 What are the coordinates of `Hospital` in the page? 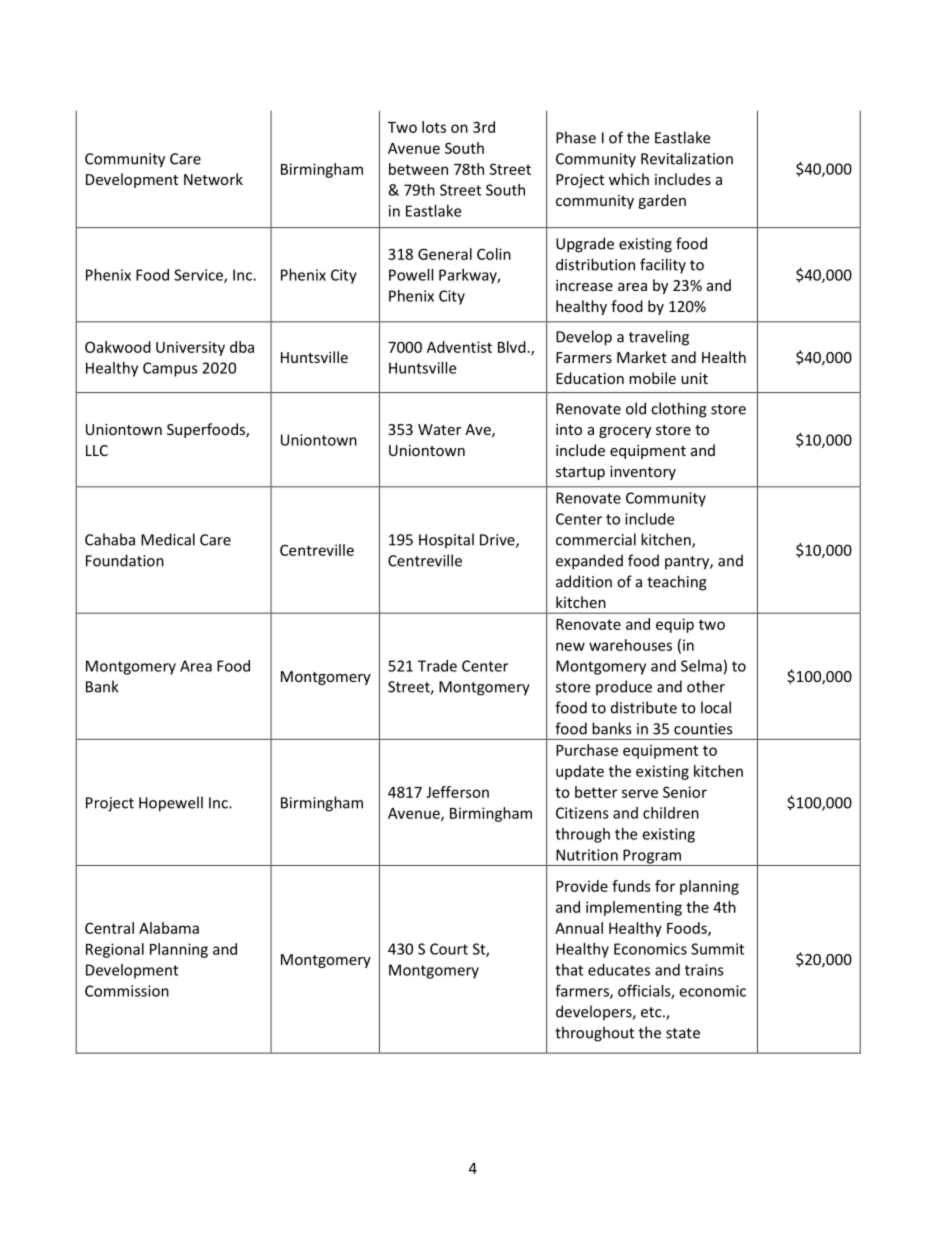 It's located at (446, 541).
